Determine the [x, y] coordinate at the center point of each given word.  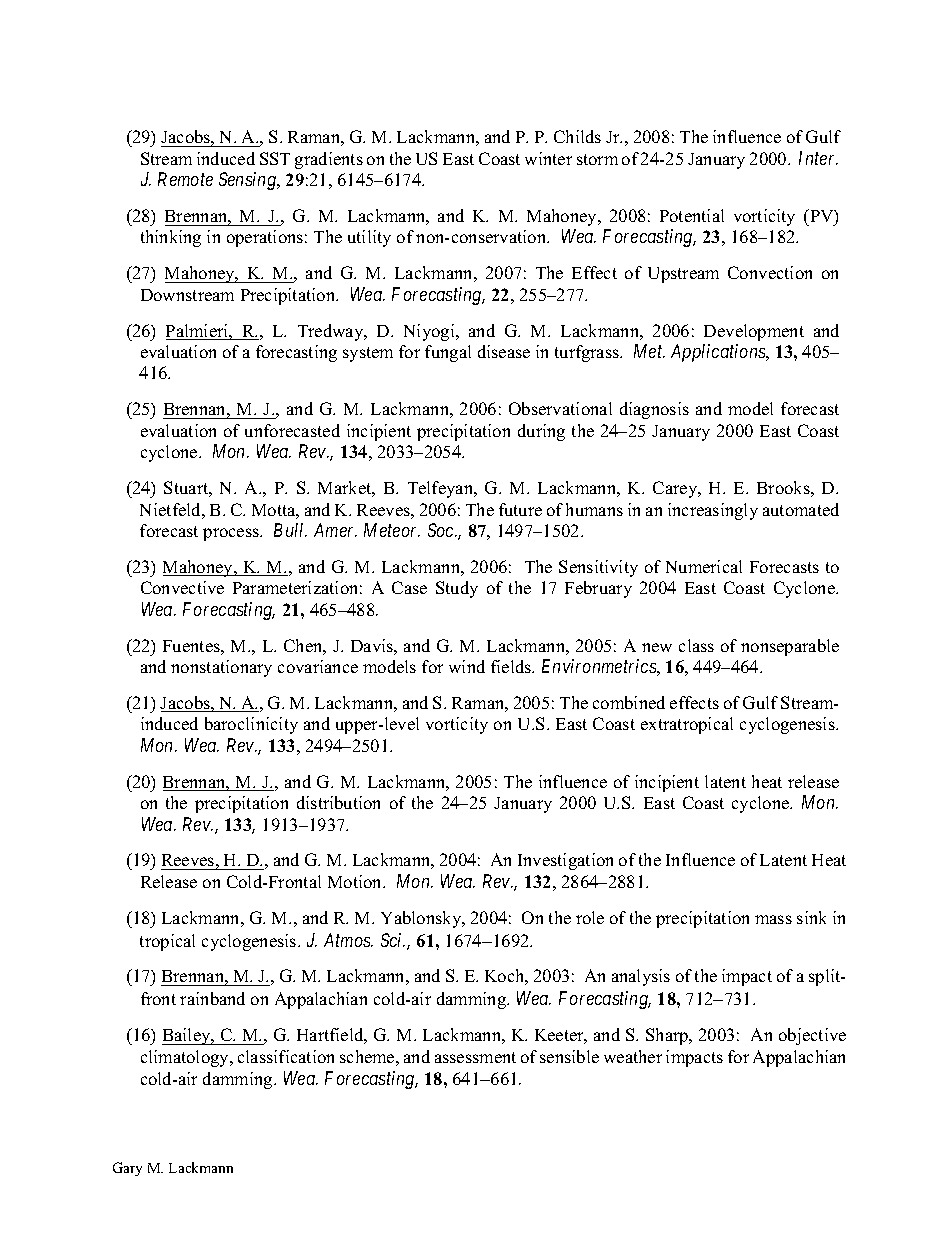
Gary [127, 1169]
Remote [185, 179]
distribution [338, 802]
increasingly [713, 511]
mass [773, 919]
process [232, 534]
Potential [692, 215]
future [520, 509]
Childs [577, 136]
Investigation [565, 861]
